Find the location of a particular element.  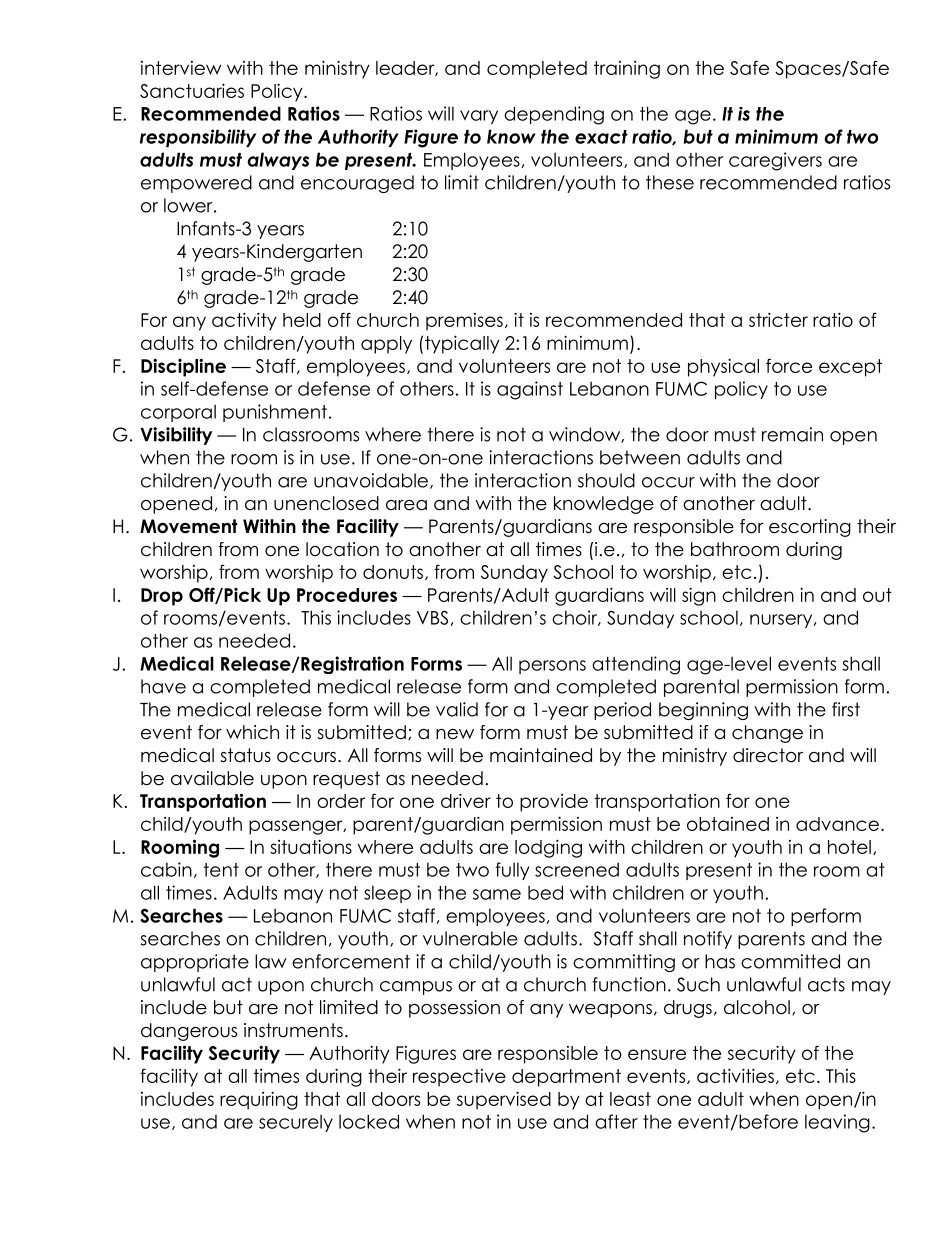

caregivers is located at coordinates (775, 161).
